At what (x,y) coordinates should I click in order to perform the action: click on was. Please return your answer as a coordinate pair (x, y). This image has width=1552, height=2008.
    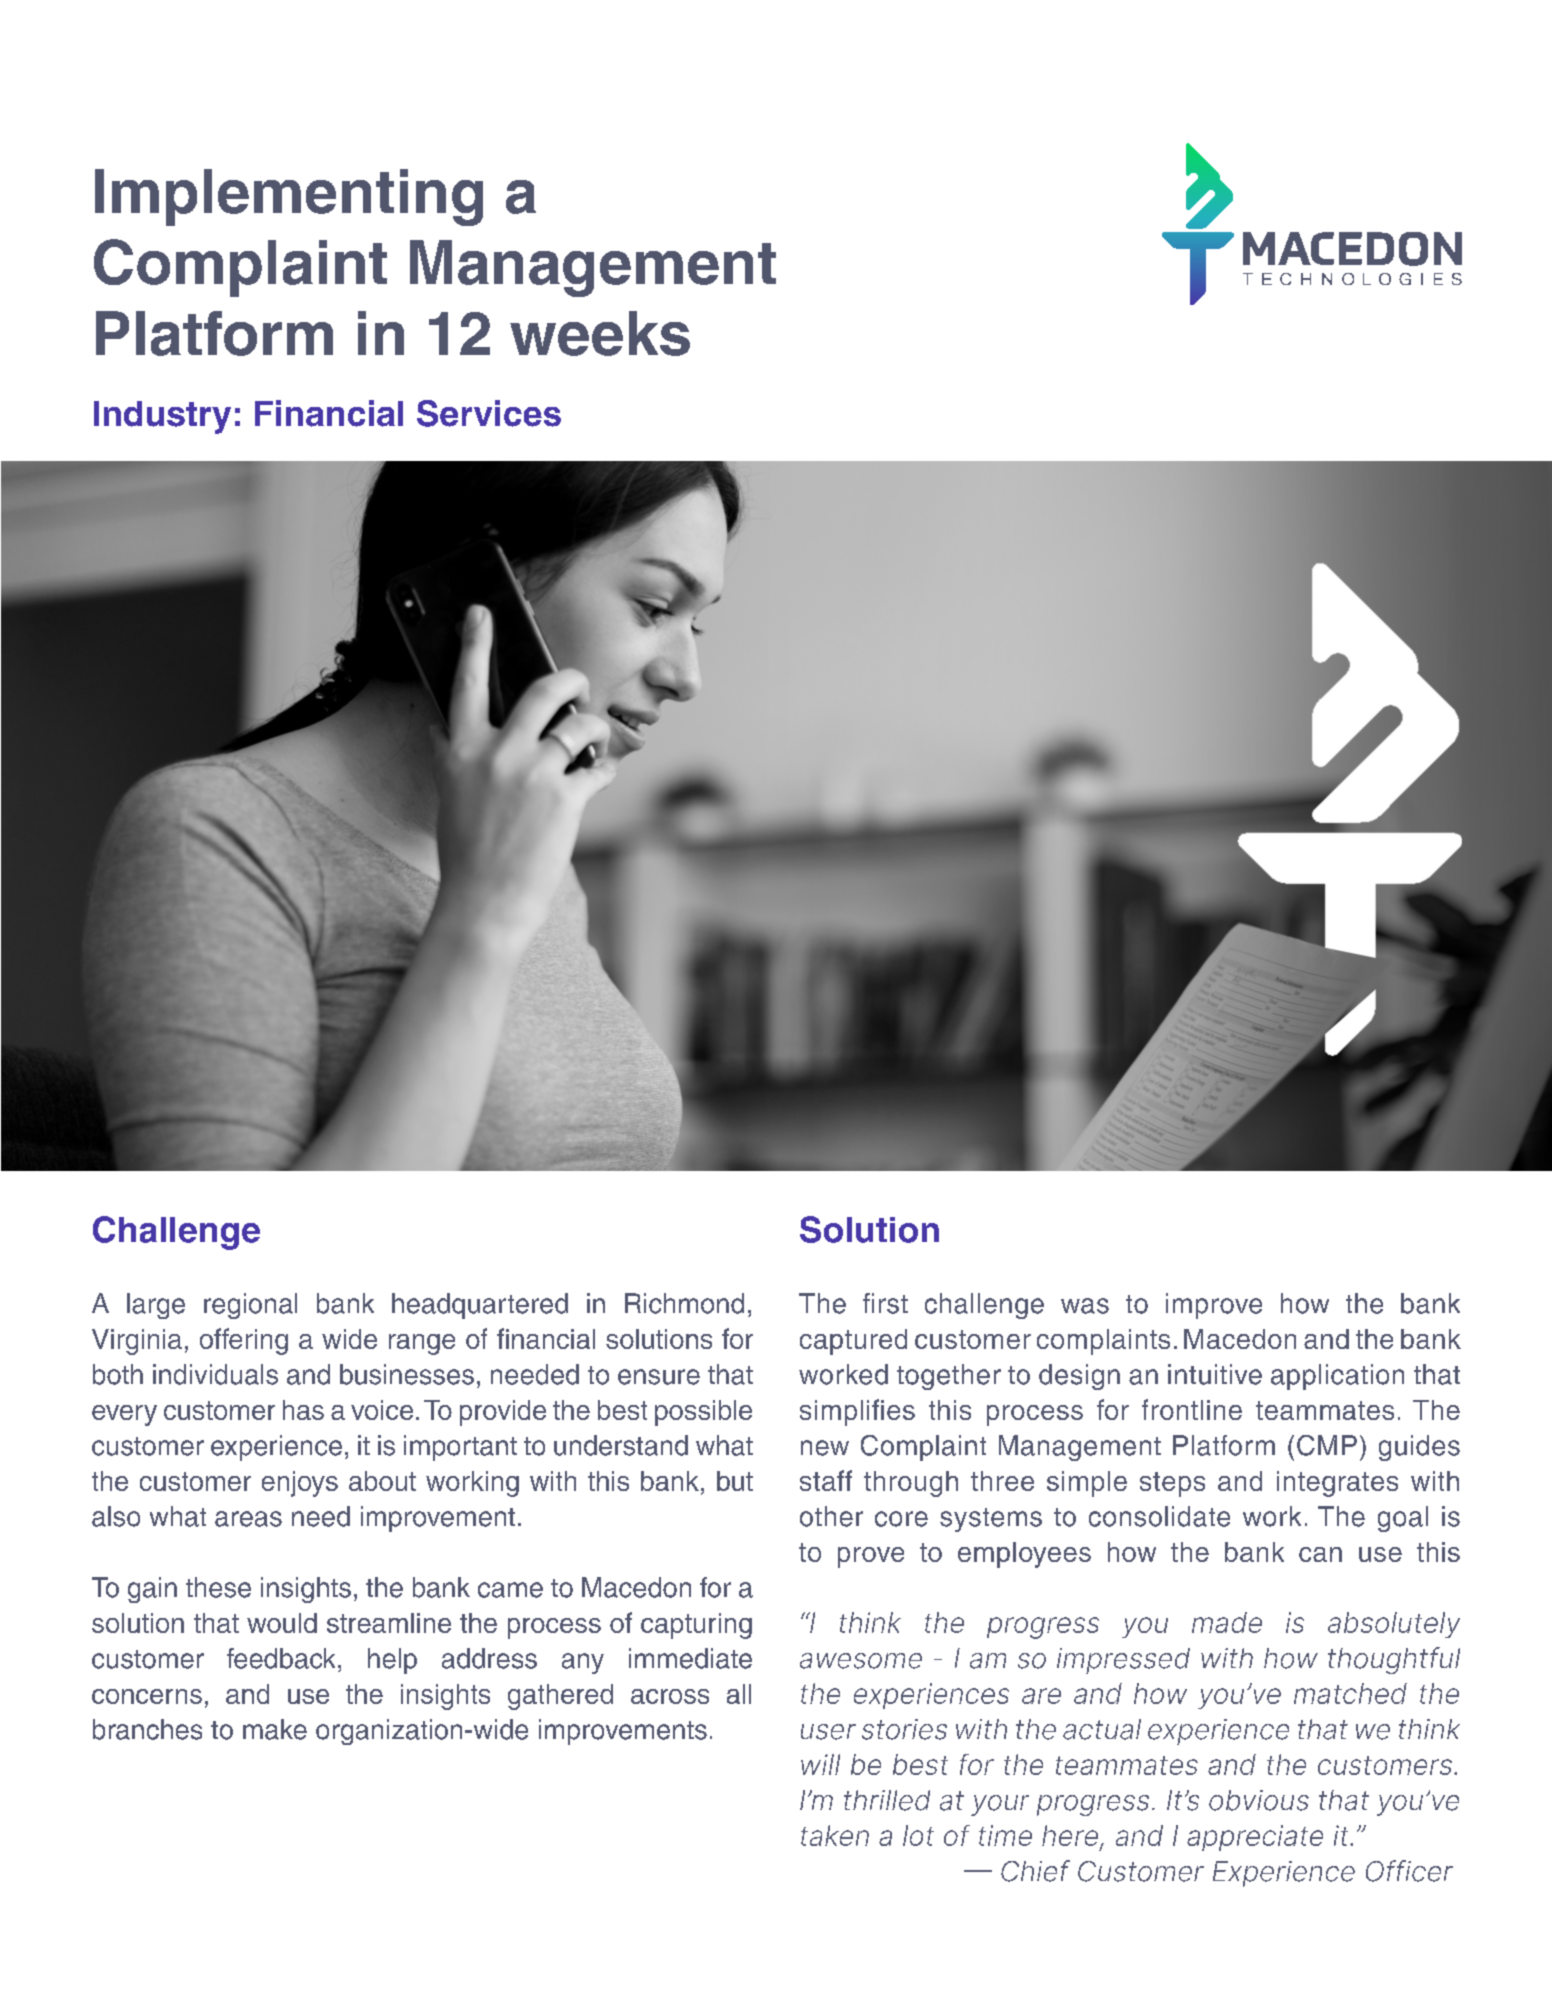
    Looking at the image, I should click on (1085, 1306).
